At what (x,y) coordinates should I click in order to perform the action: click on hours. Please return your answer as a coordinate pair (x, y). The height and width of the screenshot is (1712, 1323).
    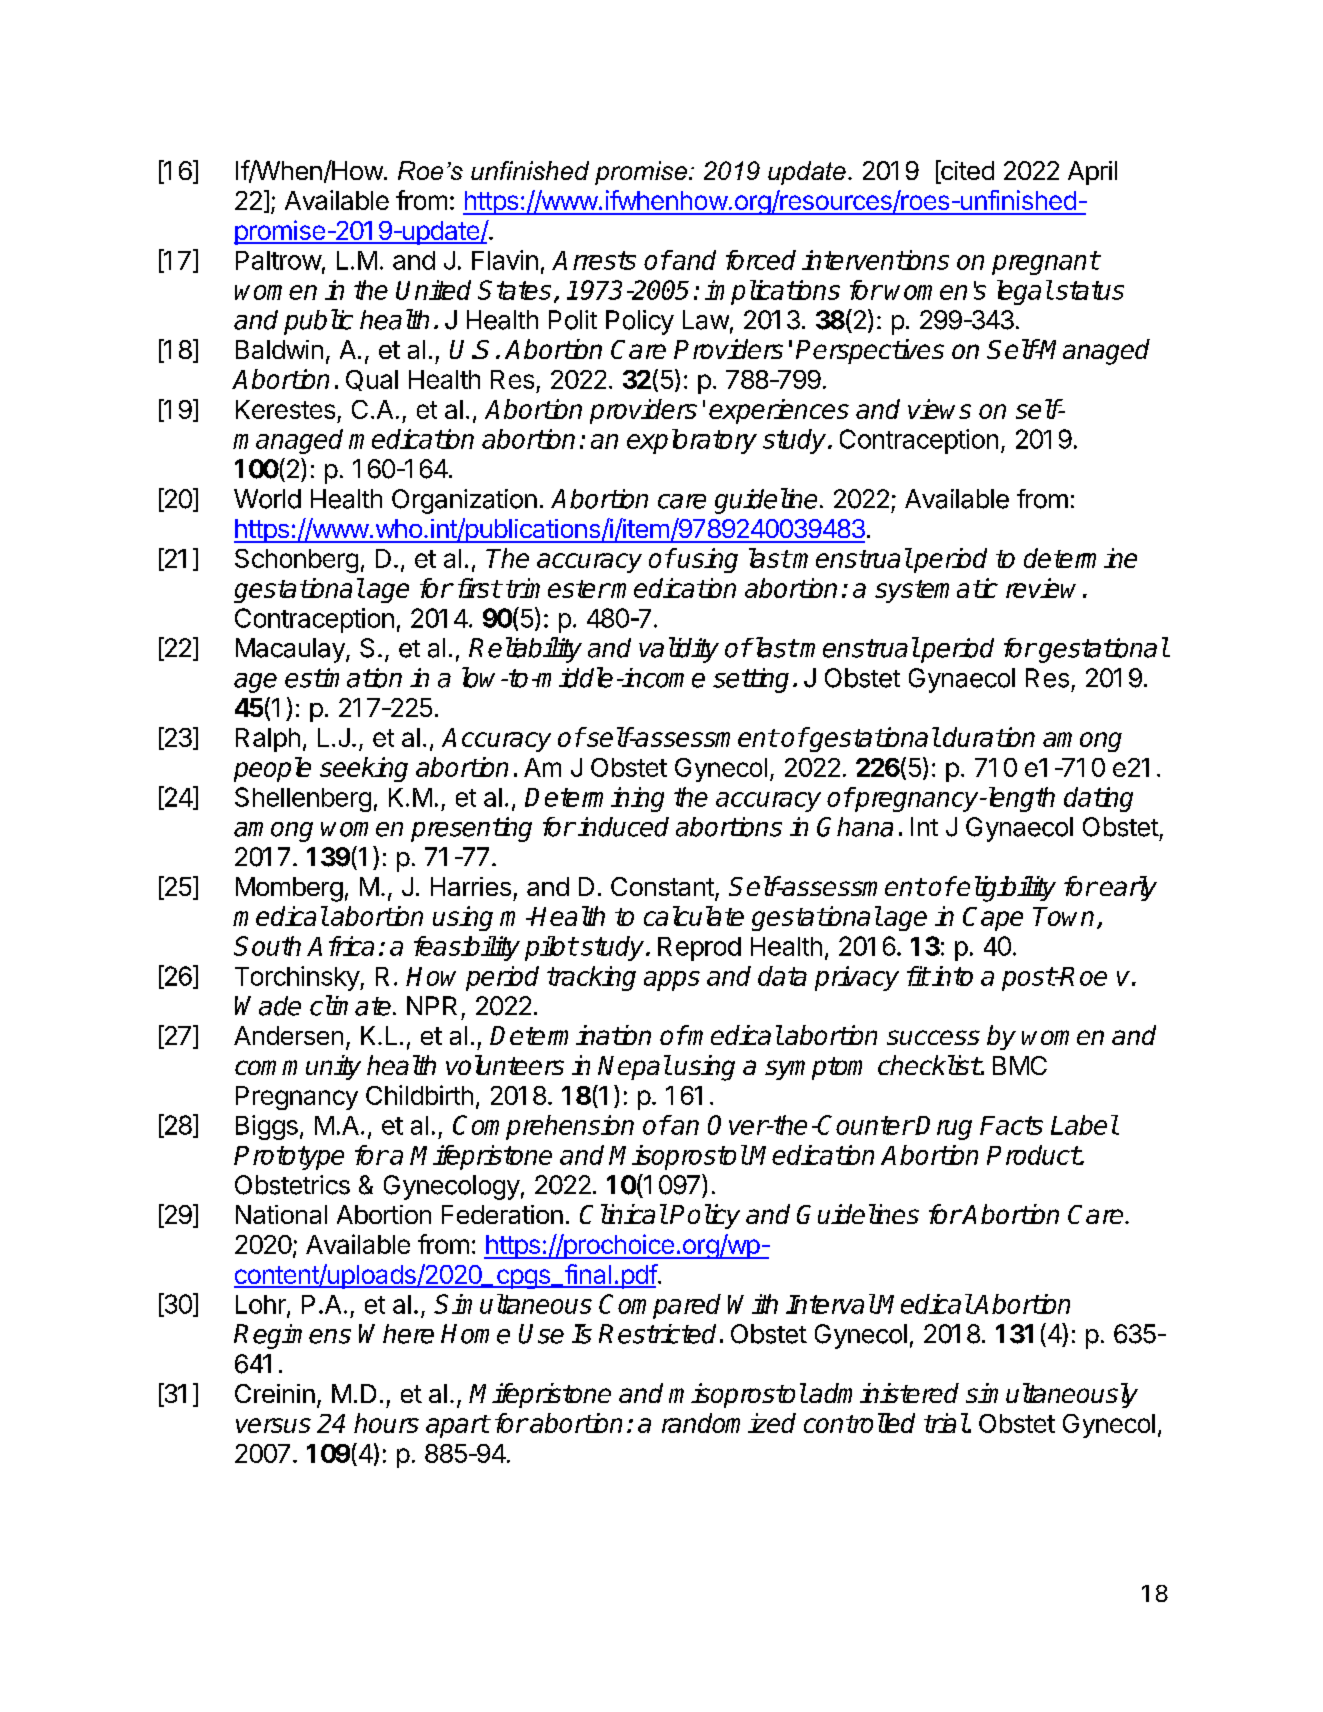
    Looking at the image, I should click on (386, 1423).
